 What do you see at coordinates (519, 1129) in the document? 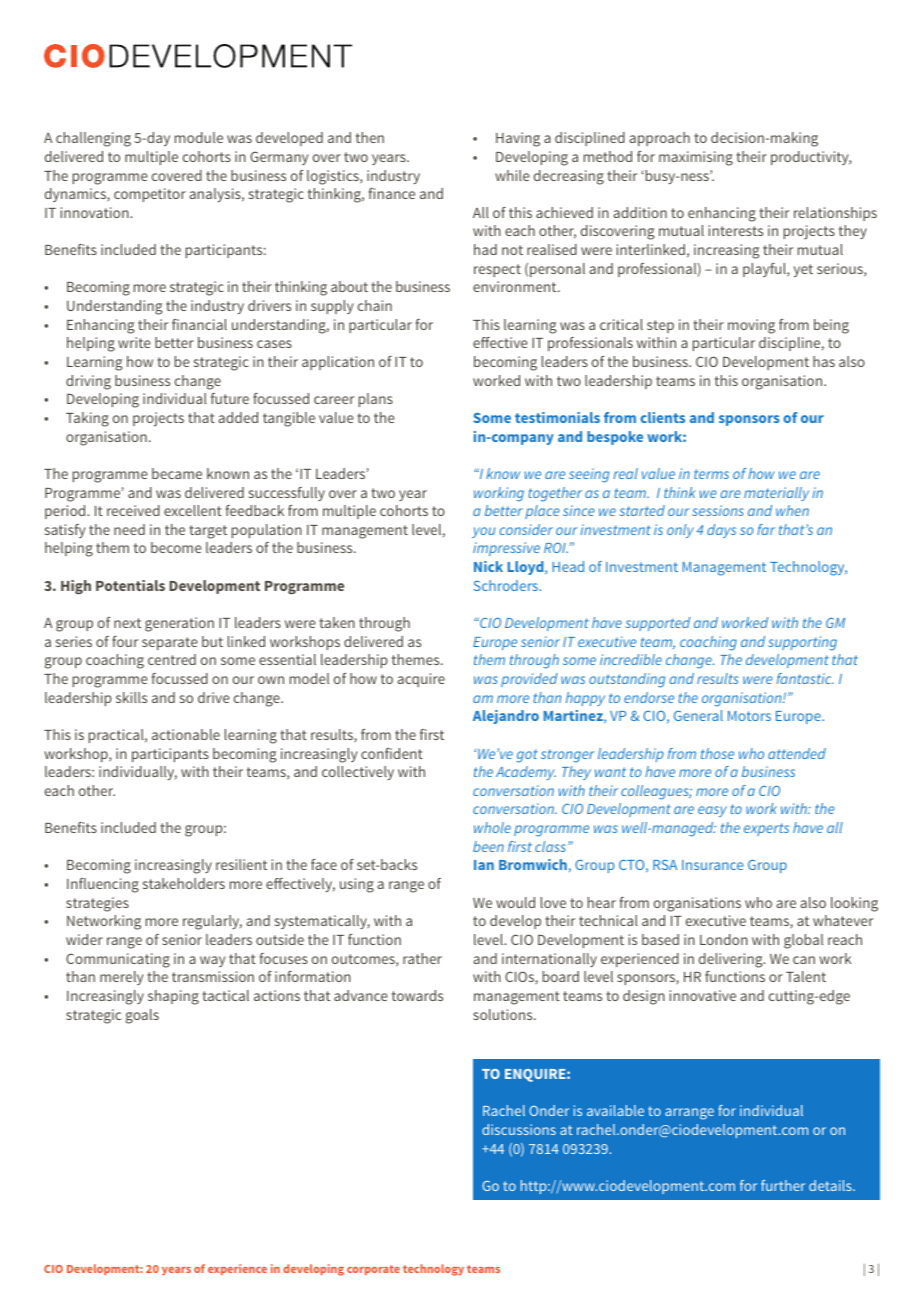
I see `discussions` at bounding box center [519, 1129].
